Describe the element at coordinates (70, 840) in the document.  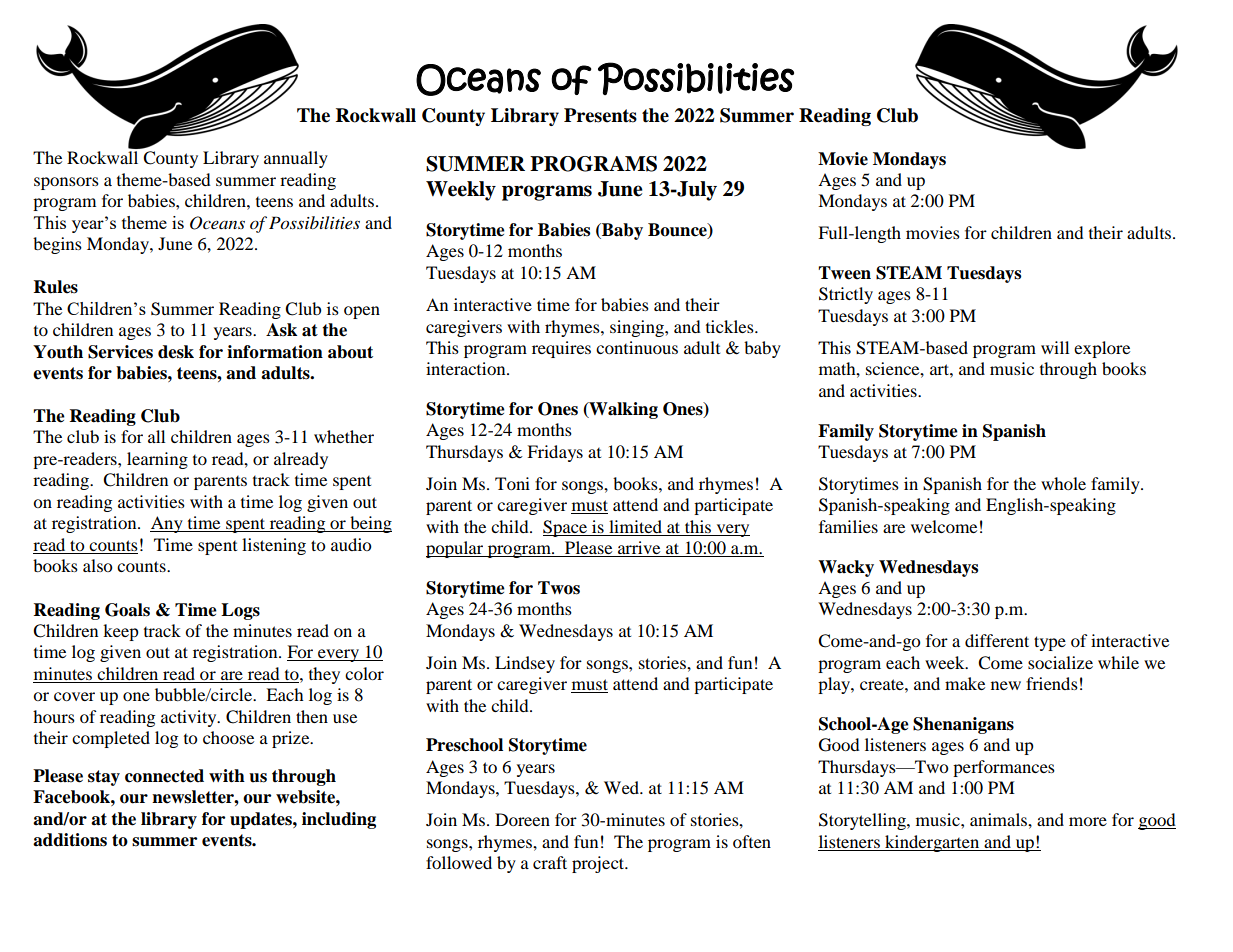
I see `additions` at that location.
